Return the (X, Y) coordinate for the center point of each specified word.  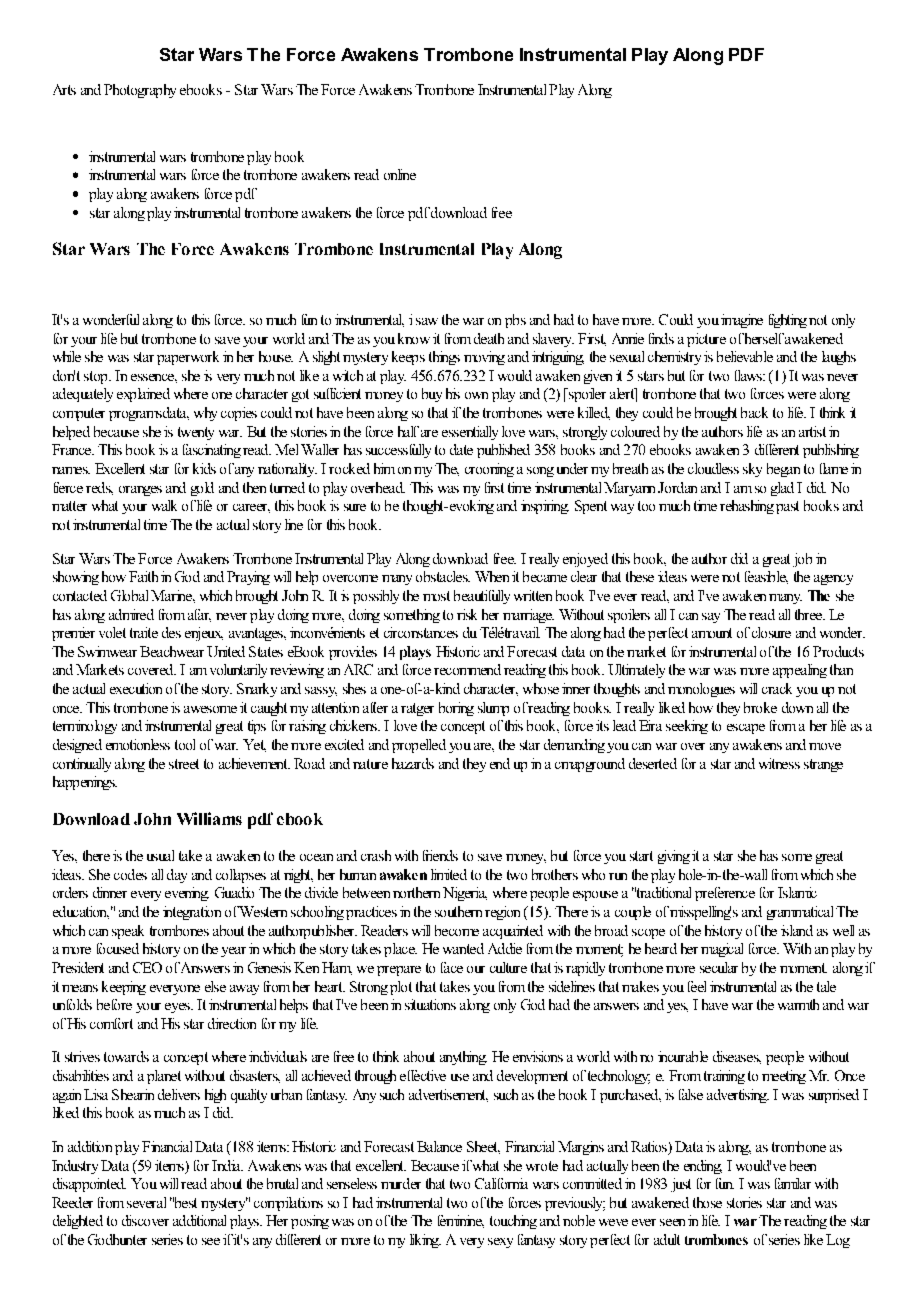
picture (706, 340)
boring (456, 709)
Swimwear (107, 651)
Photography (140, 91)
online (400, 174)
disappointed (89, 1185)
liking (425, 1241)
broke (760, 707)
